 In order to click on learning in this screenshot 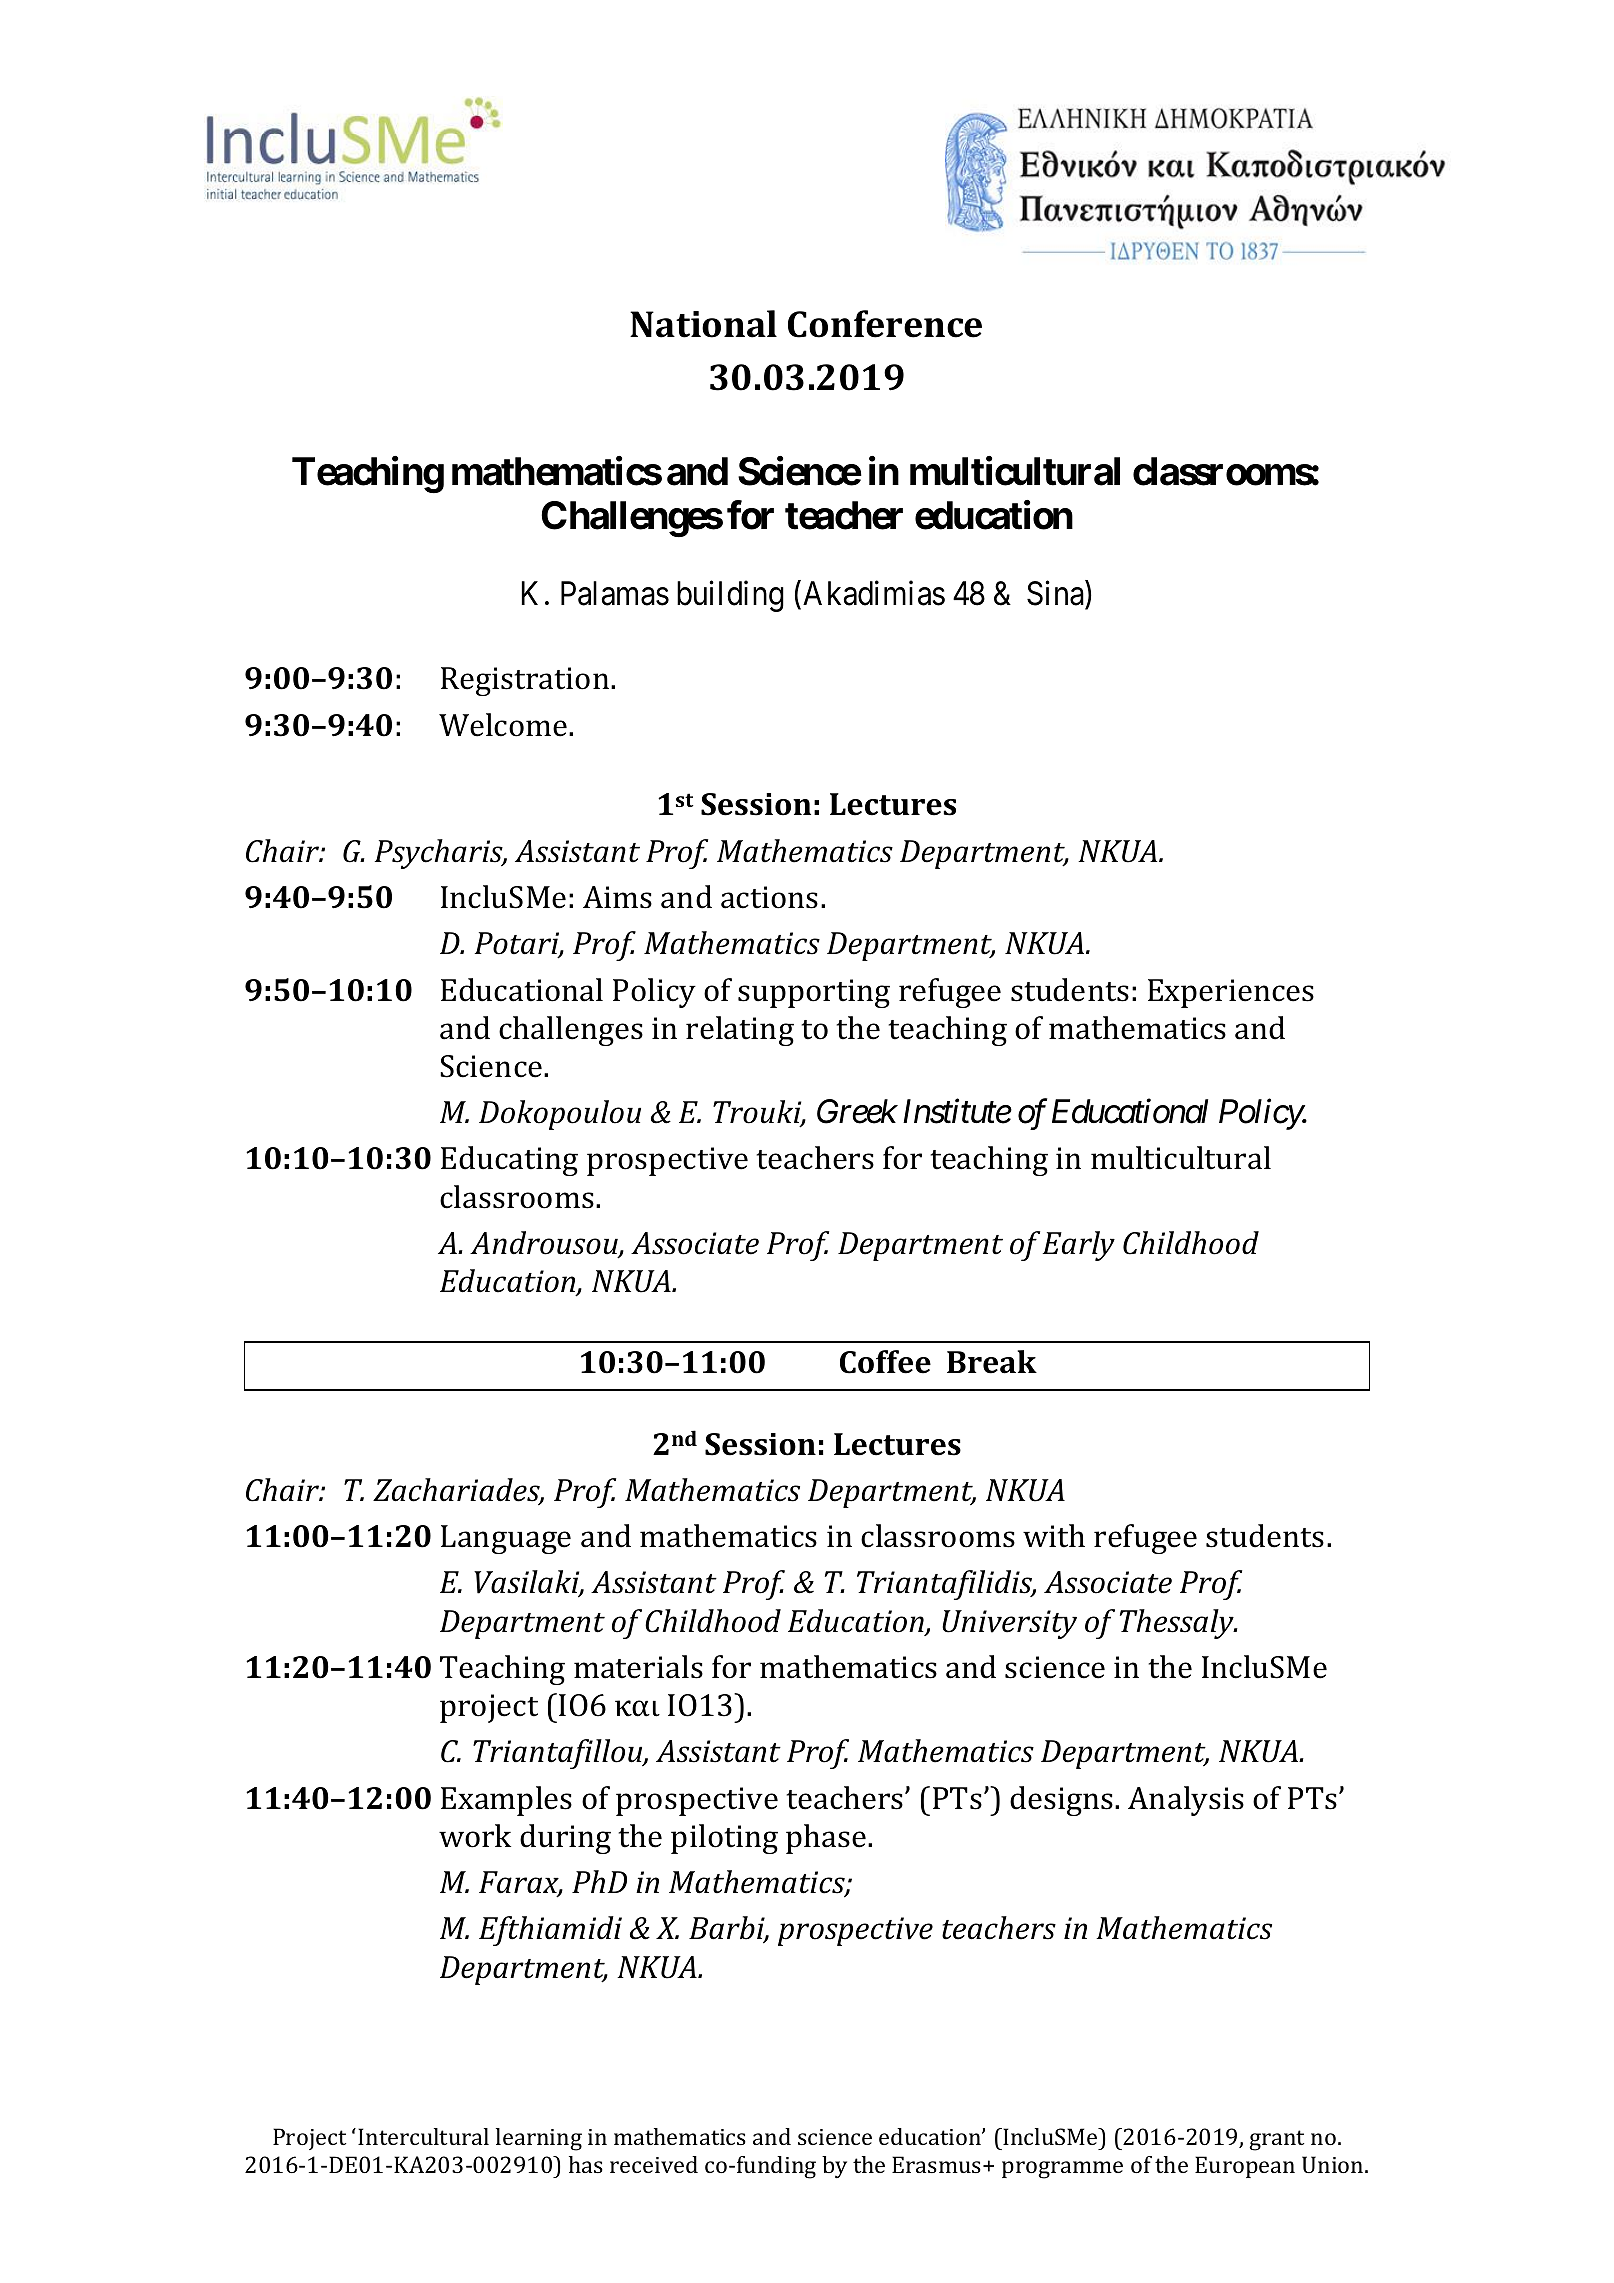, I will do `click(539, 2139)`.
